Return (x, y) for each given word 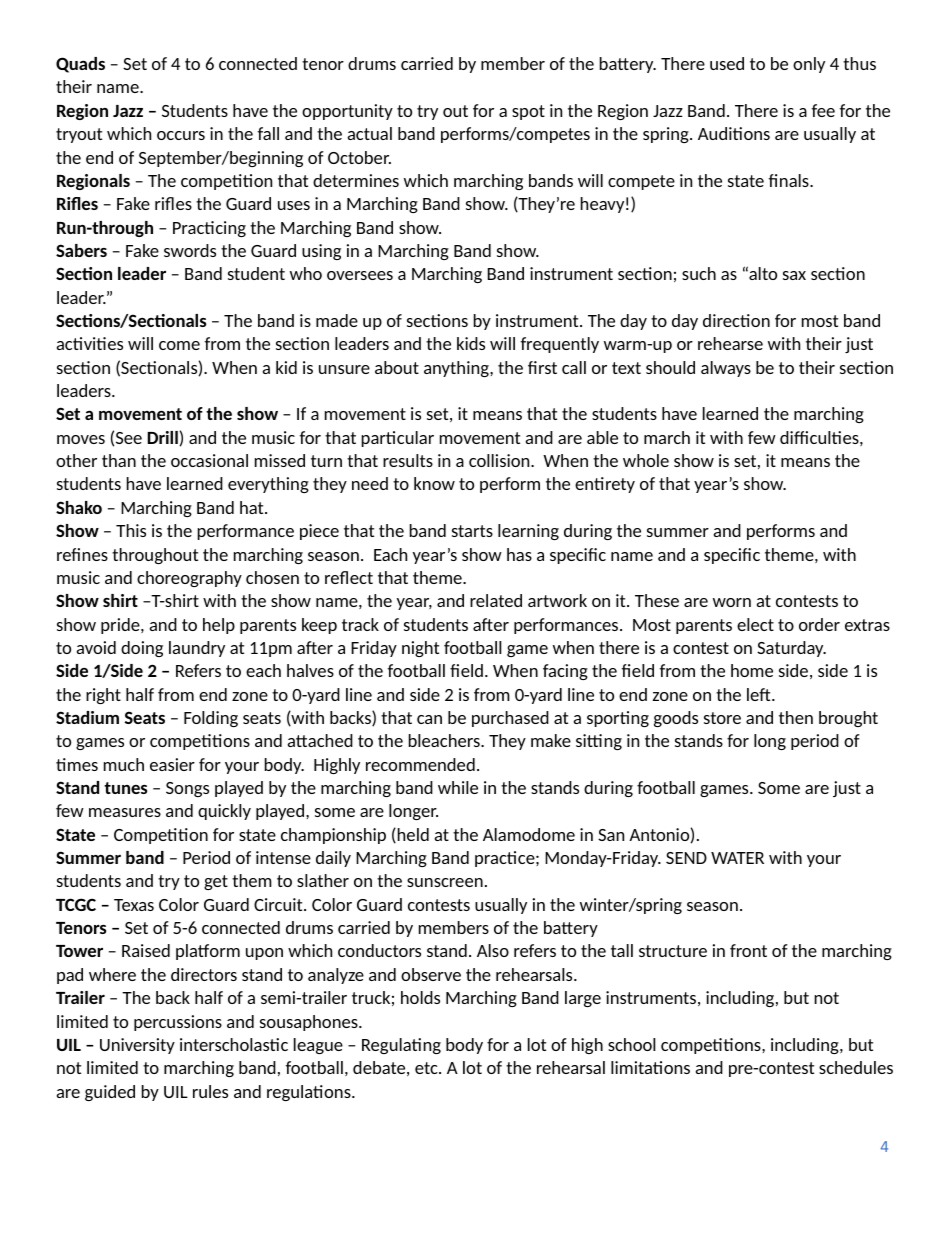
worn (732, 602)
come (179, 345)
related (496, 600)
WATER (737, 858)
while (458, 787)
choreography (189, 579)
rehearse (730, 343)
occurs (181, 135)
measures (125, 812)
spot (528, 112)
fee (823, 110)
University (137, 1046)
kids (471, 343)
